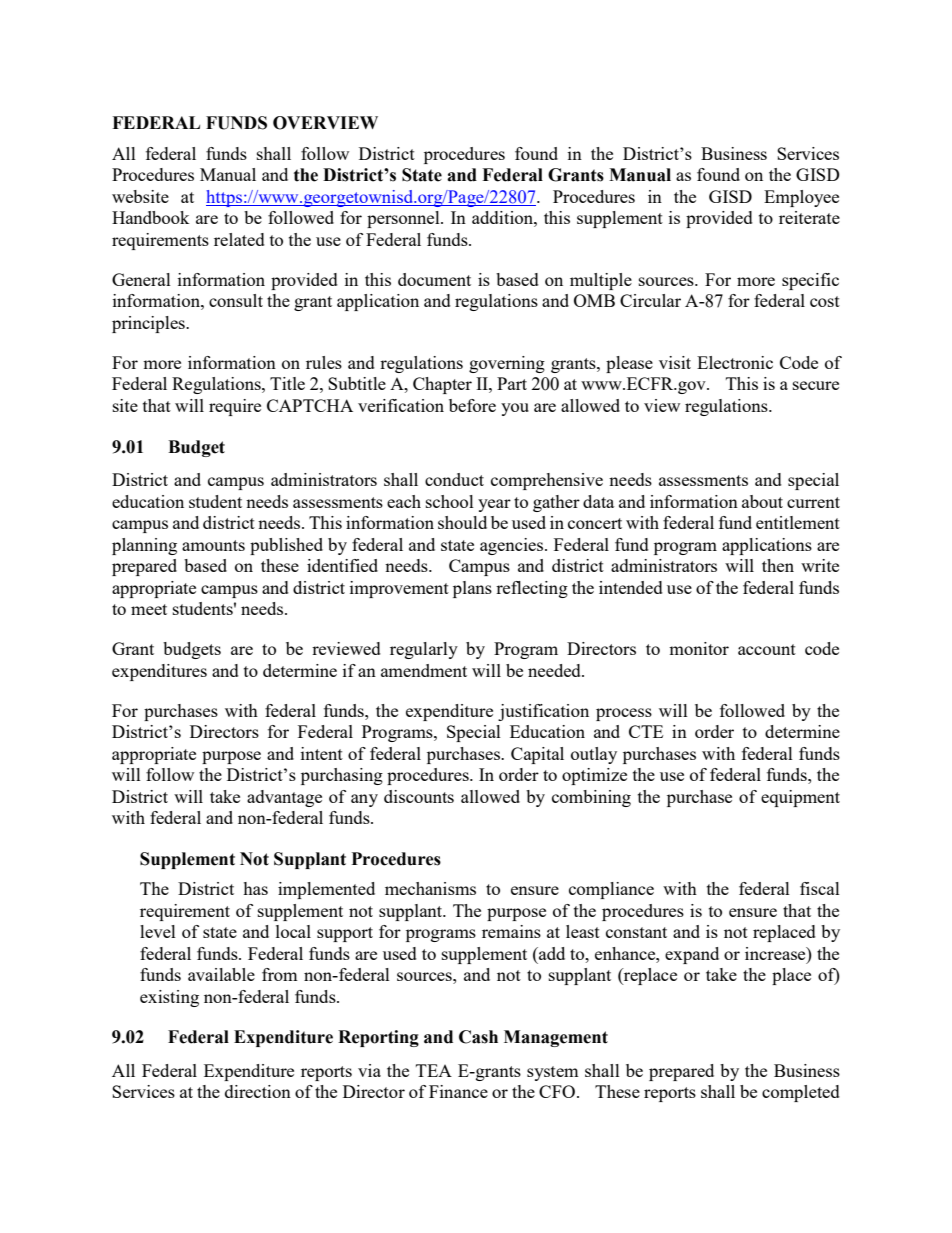 The width and height of the document is (952, 1233). What do you see at coordinates (239, 239) in the document?
I see `related` at bounding box center [239, 239].
